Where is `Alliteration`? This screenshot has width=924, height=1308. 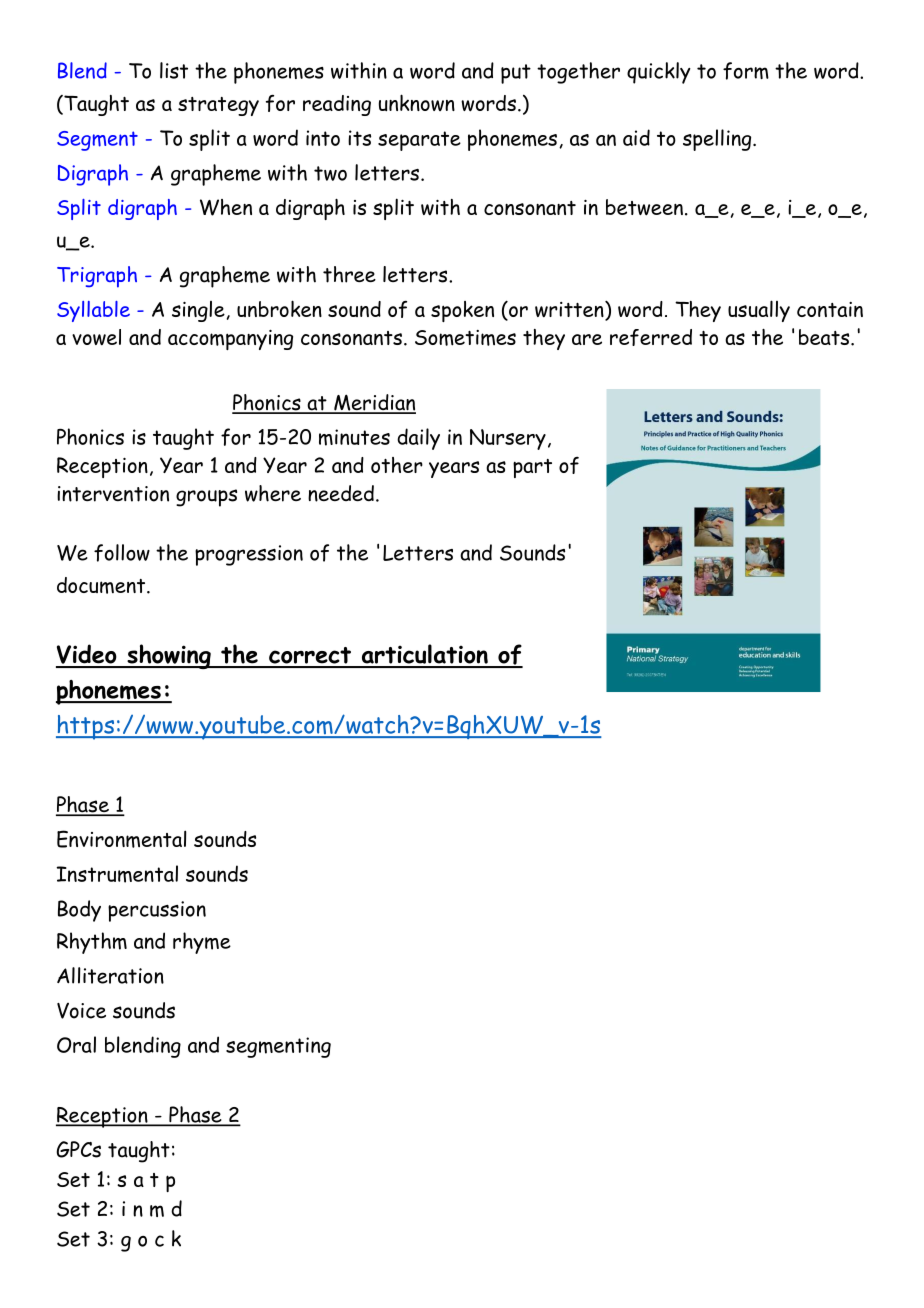
Alliteration is located at coordinates (110, 975).
